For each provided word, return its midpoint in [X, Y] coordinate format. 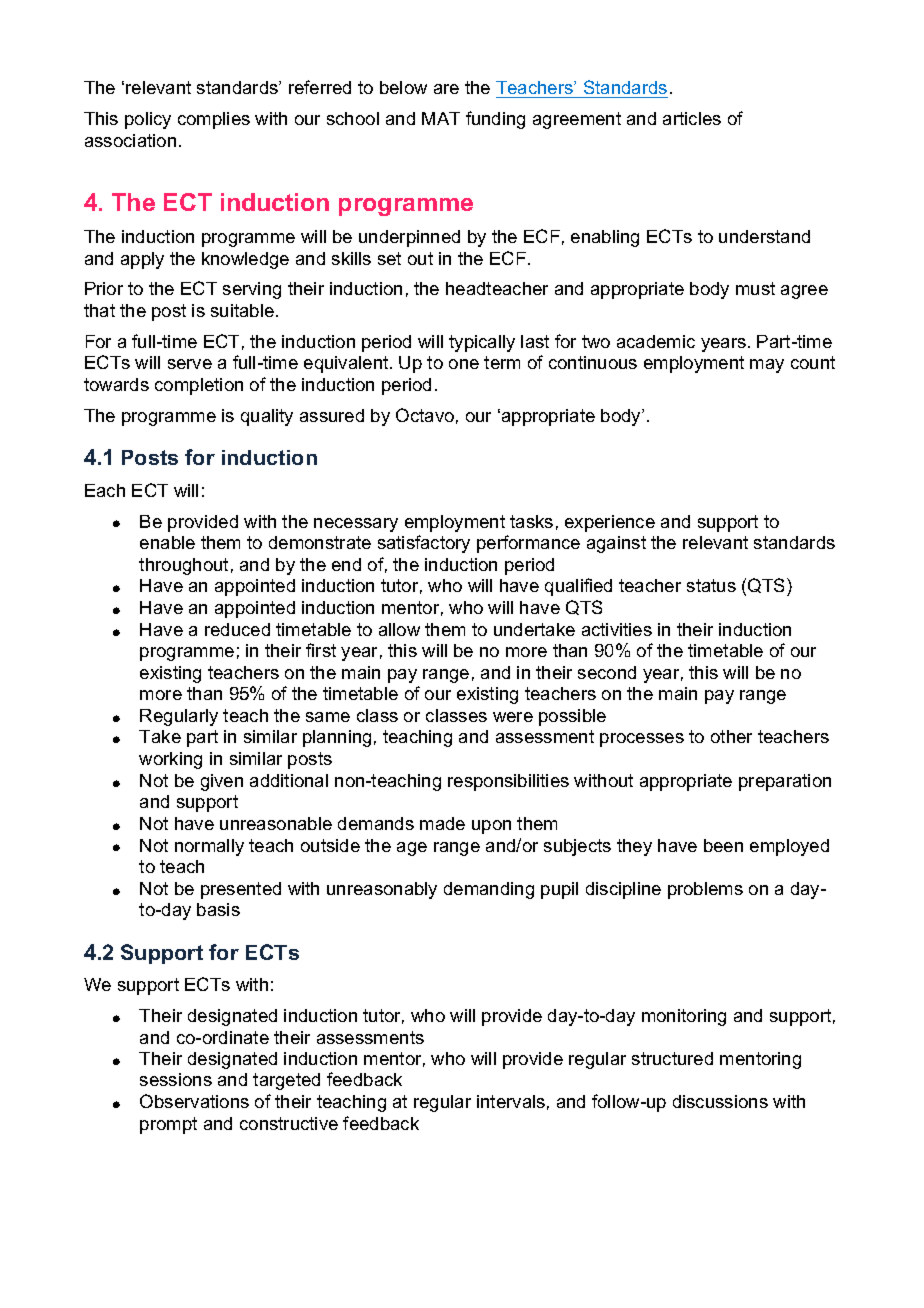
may [767, 366]
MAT [441, 118]
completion [199, 386]
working [170, 760]
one [464, 364]
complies [214, 120]
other [731, 736]
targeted [286, 1081]
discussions [720, 1101]
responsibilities [508, 782]
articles [692, 118]
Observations [194, 1101]
